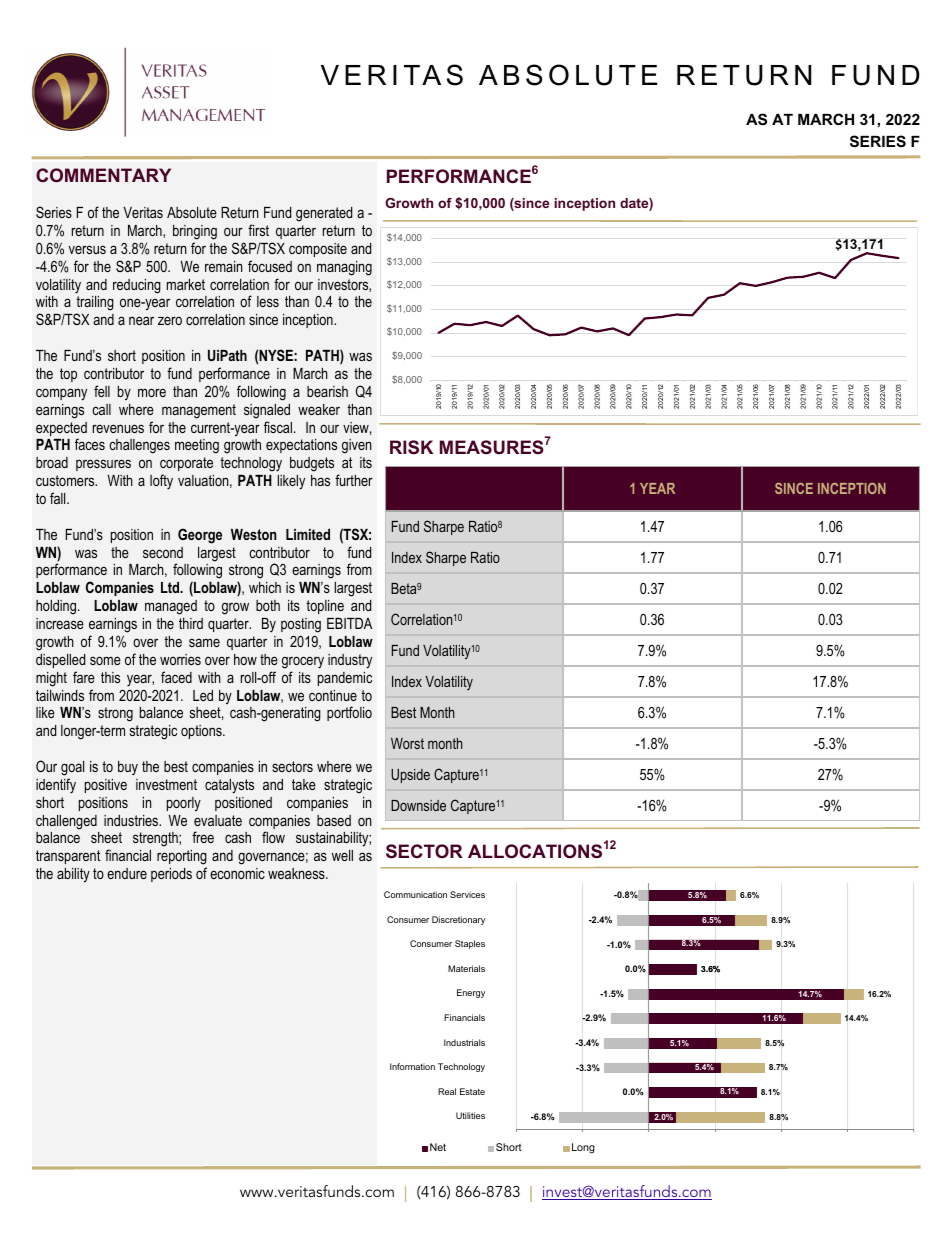 This screenshot has height=1233, width=952. I want to click on Information, so click(412, 1066).
